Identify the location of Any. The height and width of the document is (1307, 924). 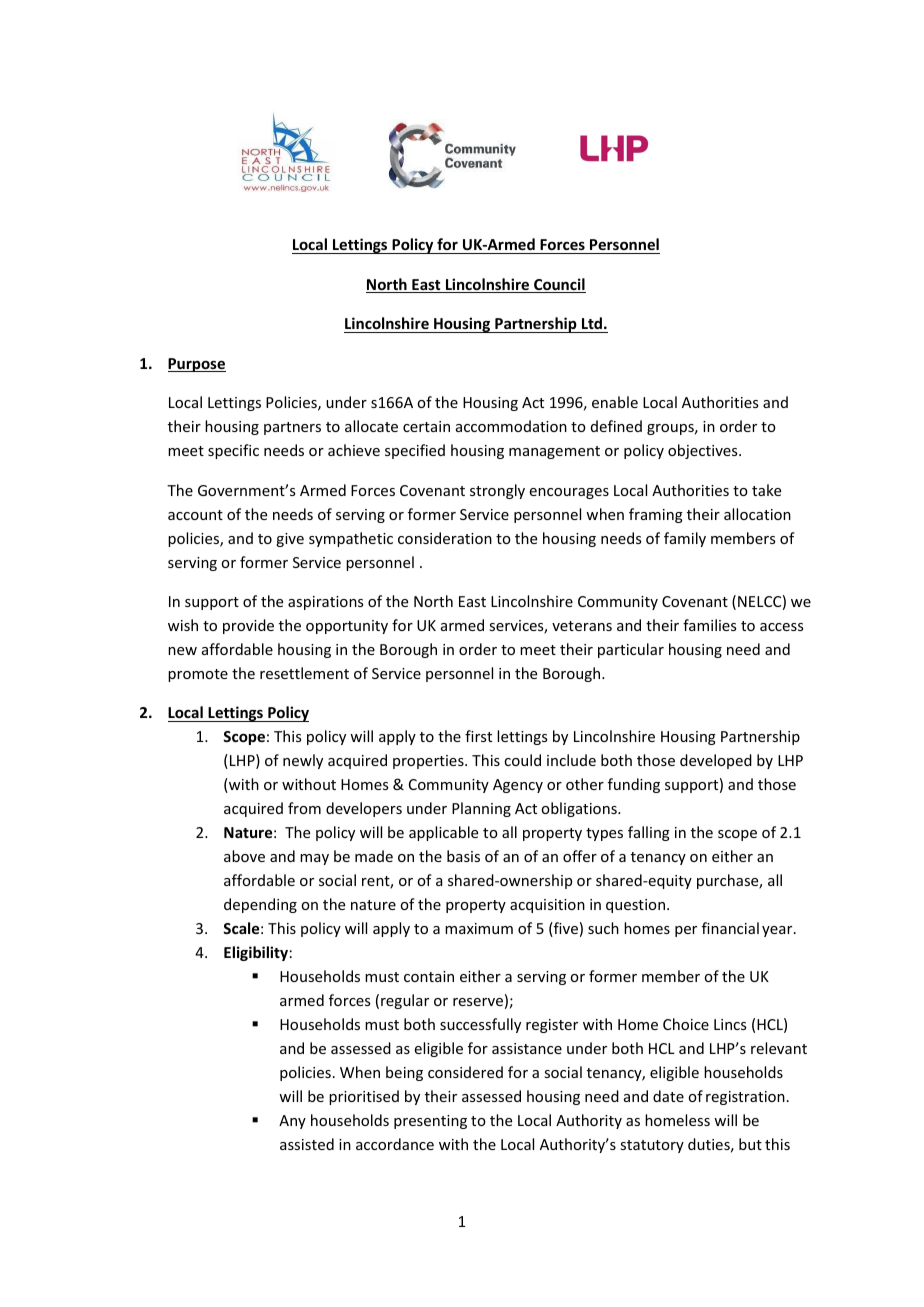
(292, 1122).
